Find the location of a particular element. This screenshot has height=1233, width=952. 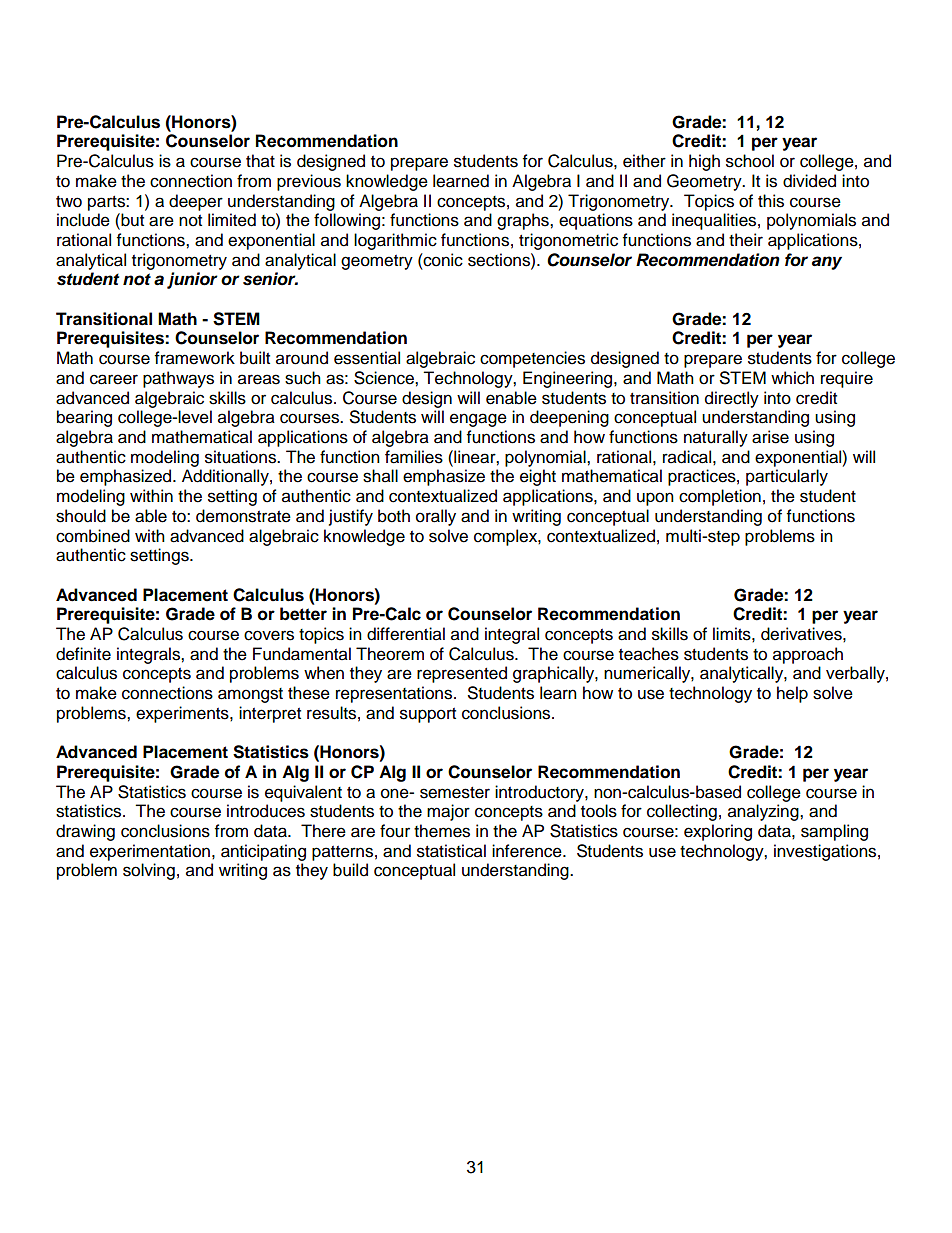

this is located at coordinates (771, 201).
